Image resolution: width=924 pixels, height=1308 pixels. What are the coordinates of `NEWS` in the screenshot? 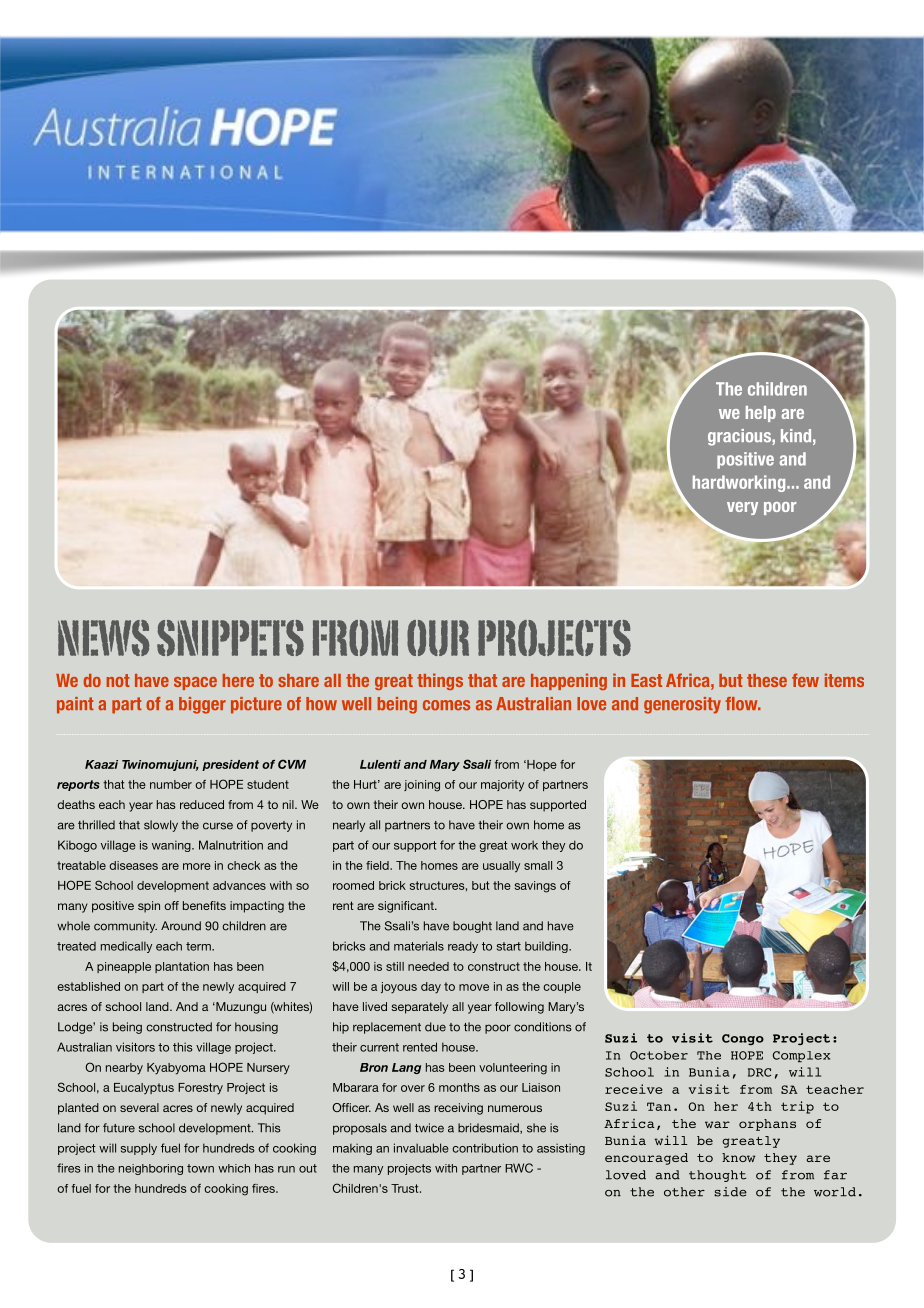 It's located at (103, 638).
